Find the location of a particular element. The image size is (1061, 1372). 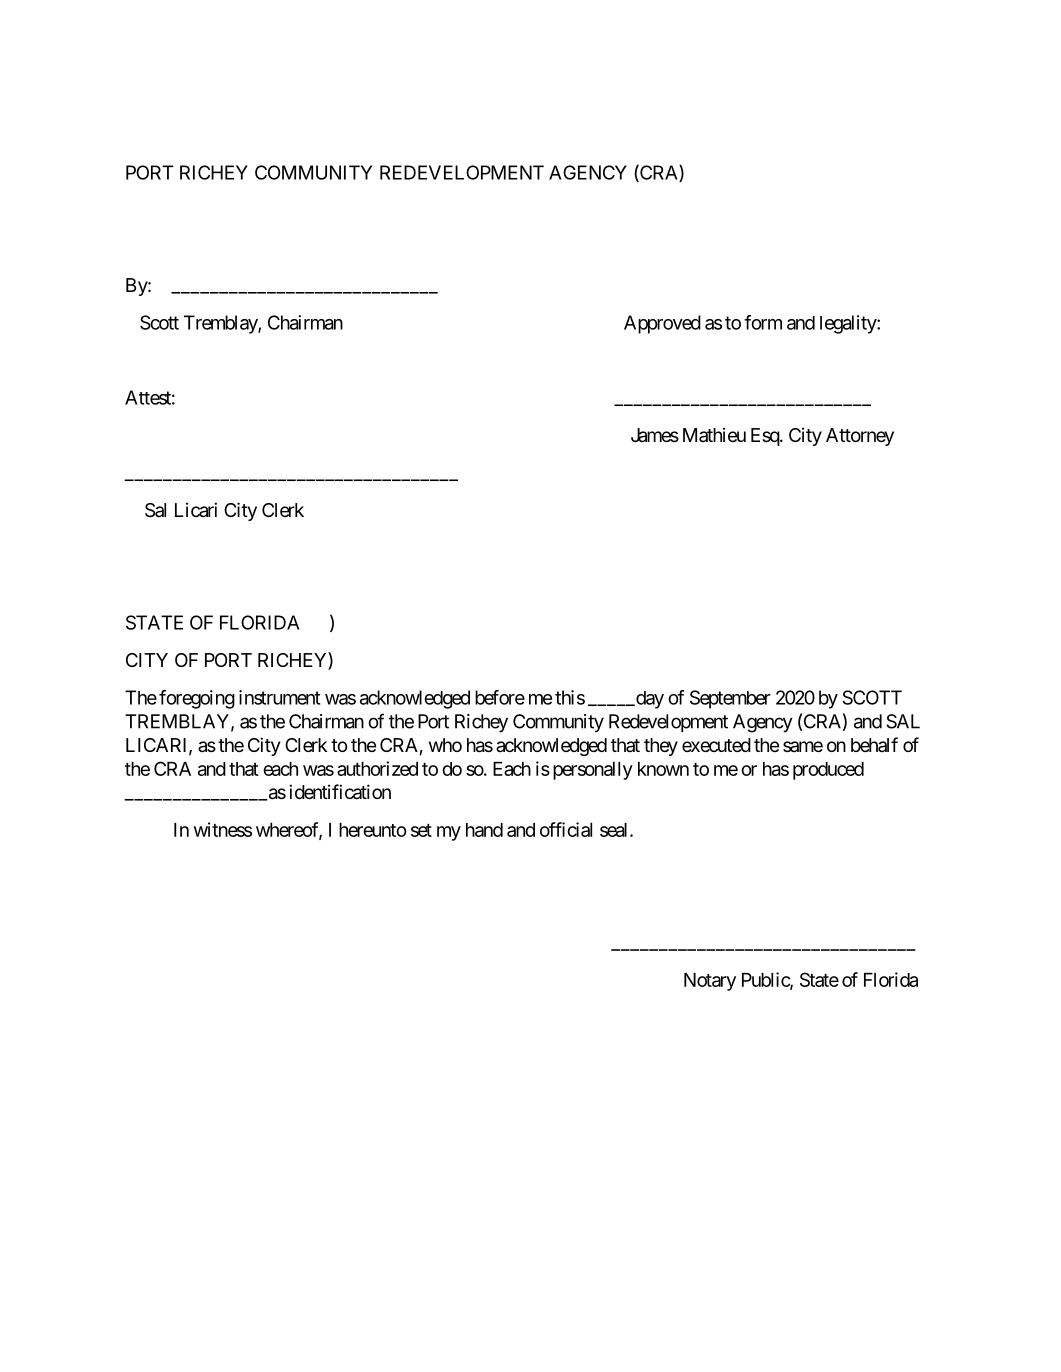

identification is located at coordinates (340, 792).
